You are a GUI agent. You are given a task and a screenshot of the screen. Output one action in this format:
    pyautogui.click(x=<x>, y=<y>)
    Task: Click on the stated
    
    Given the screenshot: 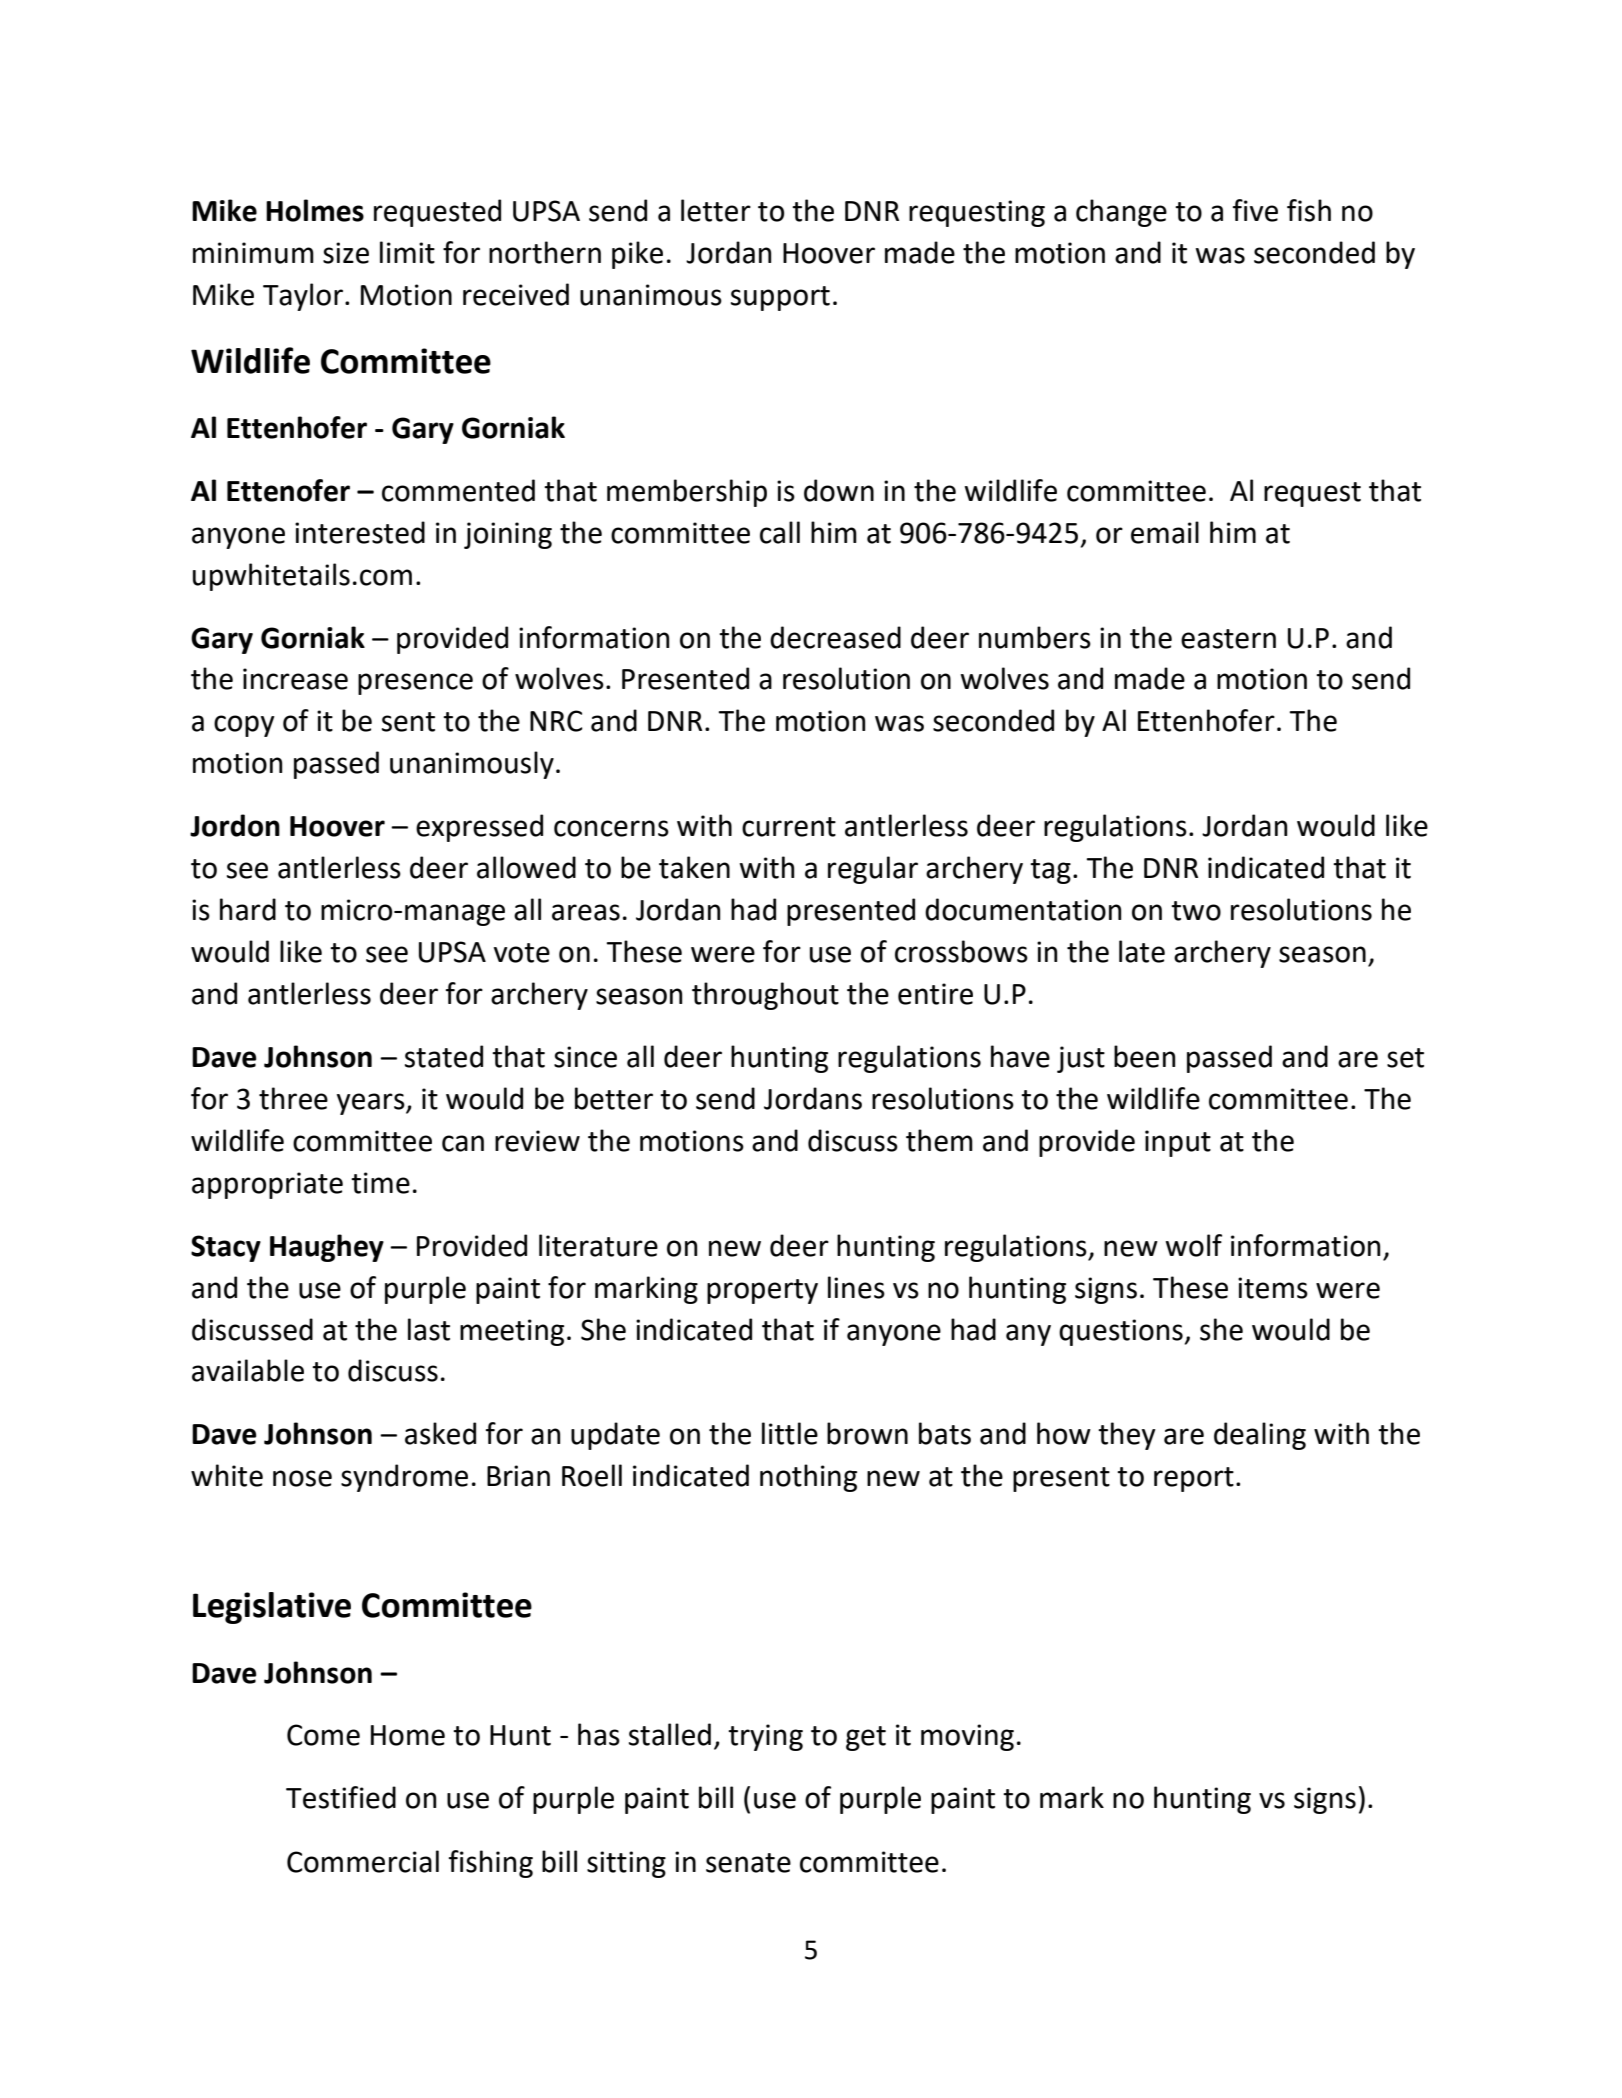 What is the action you would take?
    pyautogui.click(x=444, y=1056)
